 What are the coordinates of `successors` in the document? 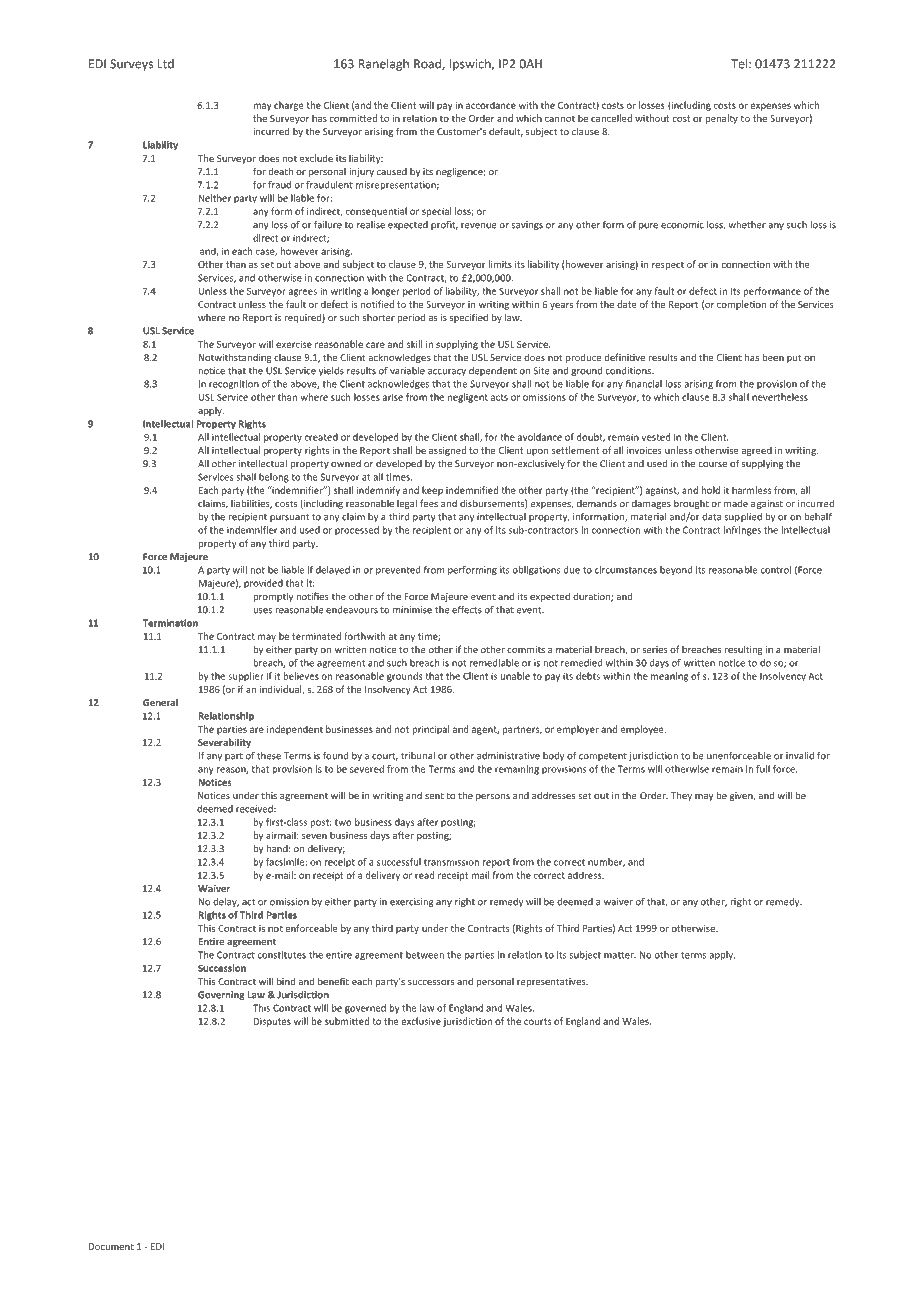 It's located at (431, 982).
